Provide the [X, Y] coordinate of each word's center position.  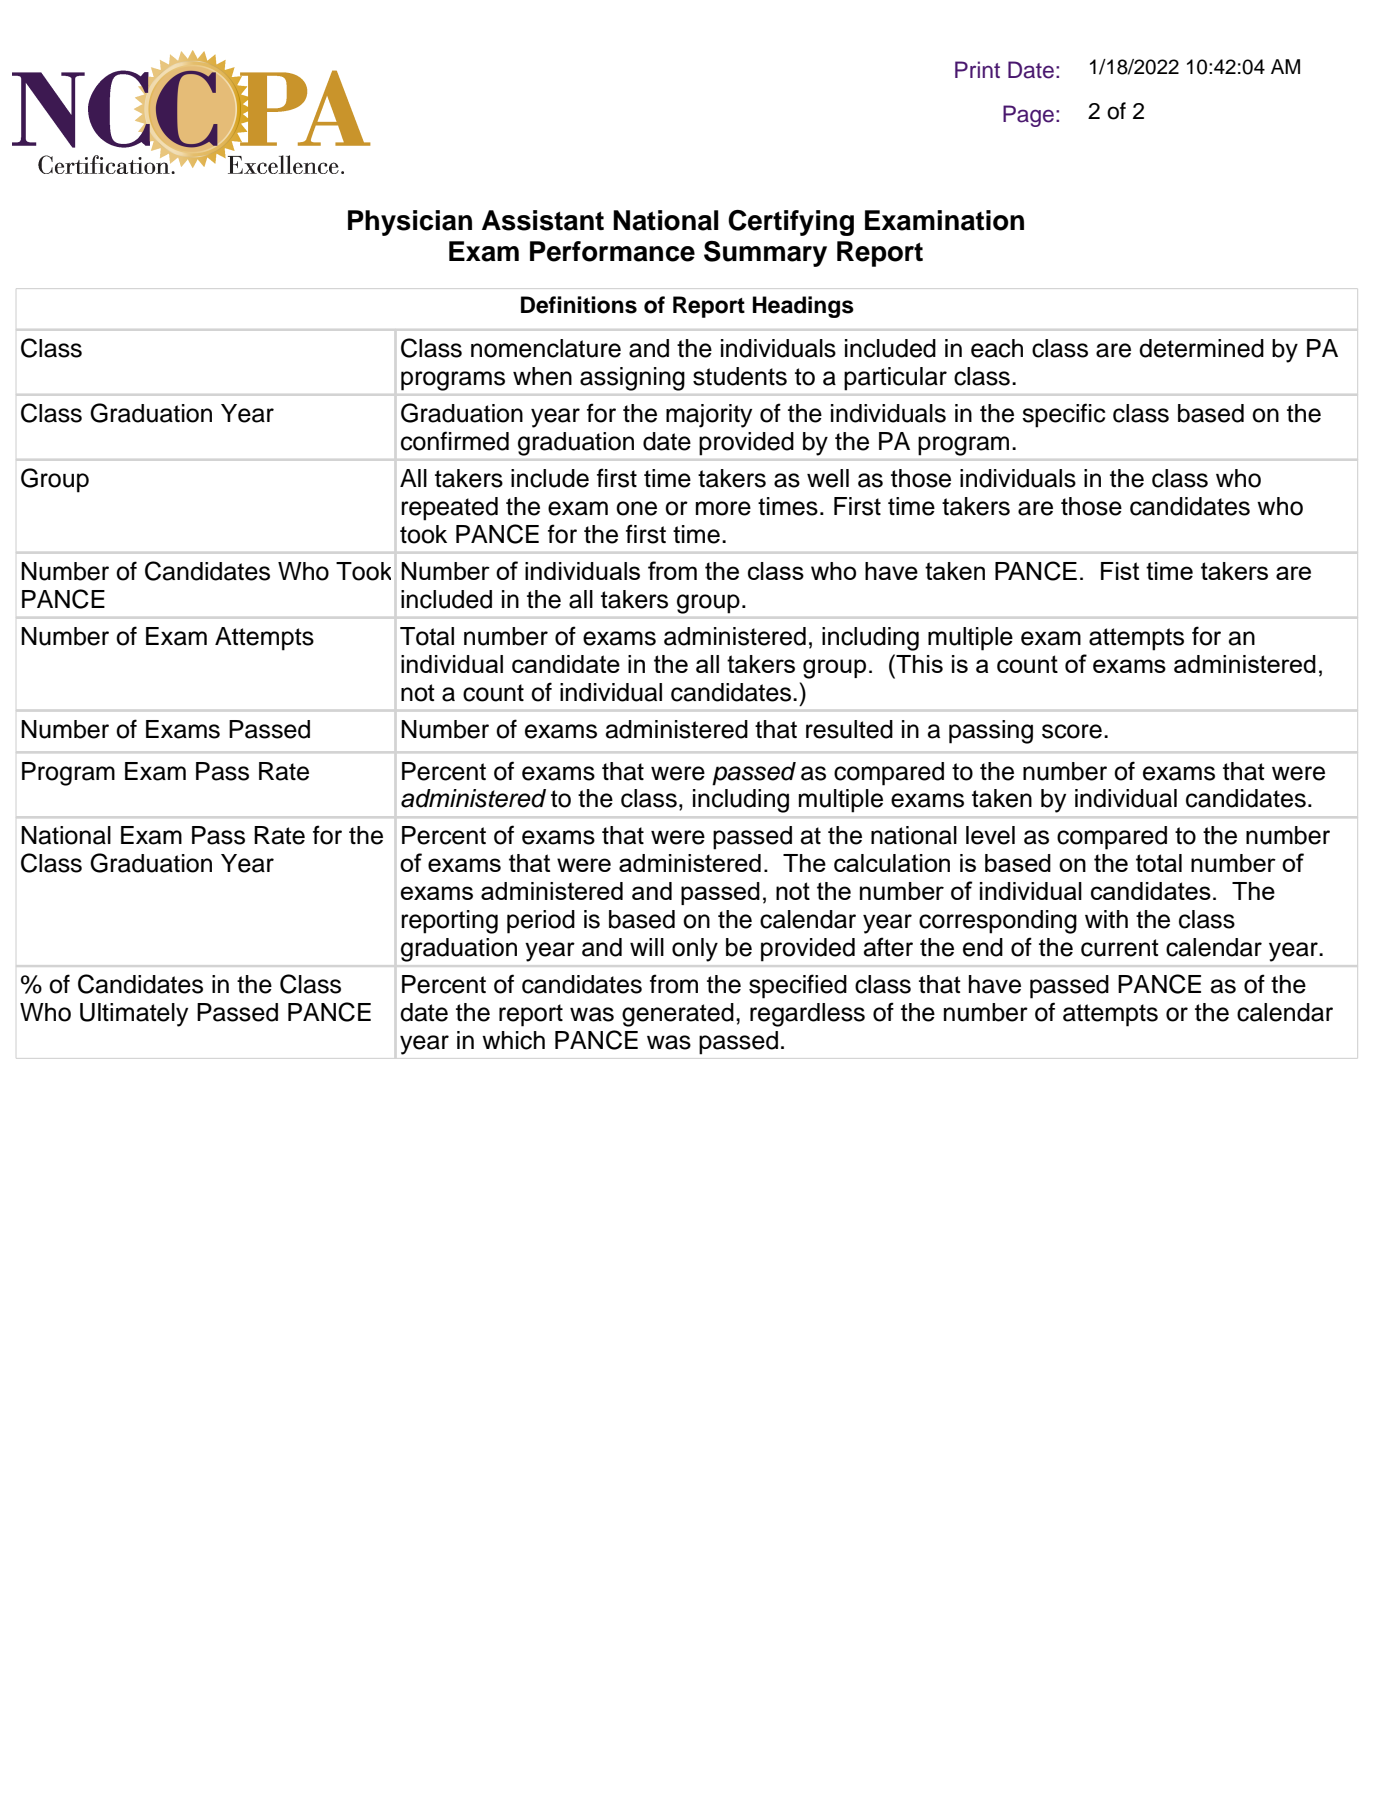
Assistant [543, 220]
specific [1063, 415]
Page [1028, 116]
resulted [849, 729]
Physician [410, 223]
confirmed [455, 441]
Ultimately [134, 1015]
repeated [449, 509]
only [695, 950]
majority [709, 416]
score [1072, 731]
